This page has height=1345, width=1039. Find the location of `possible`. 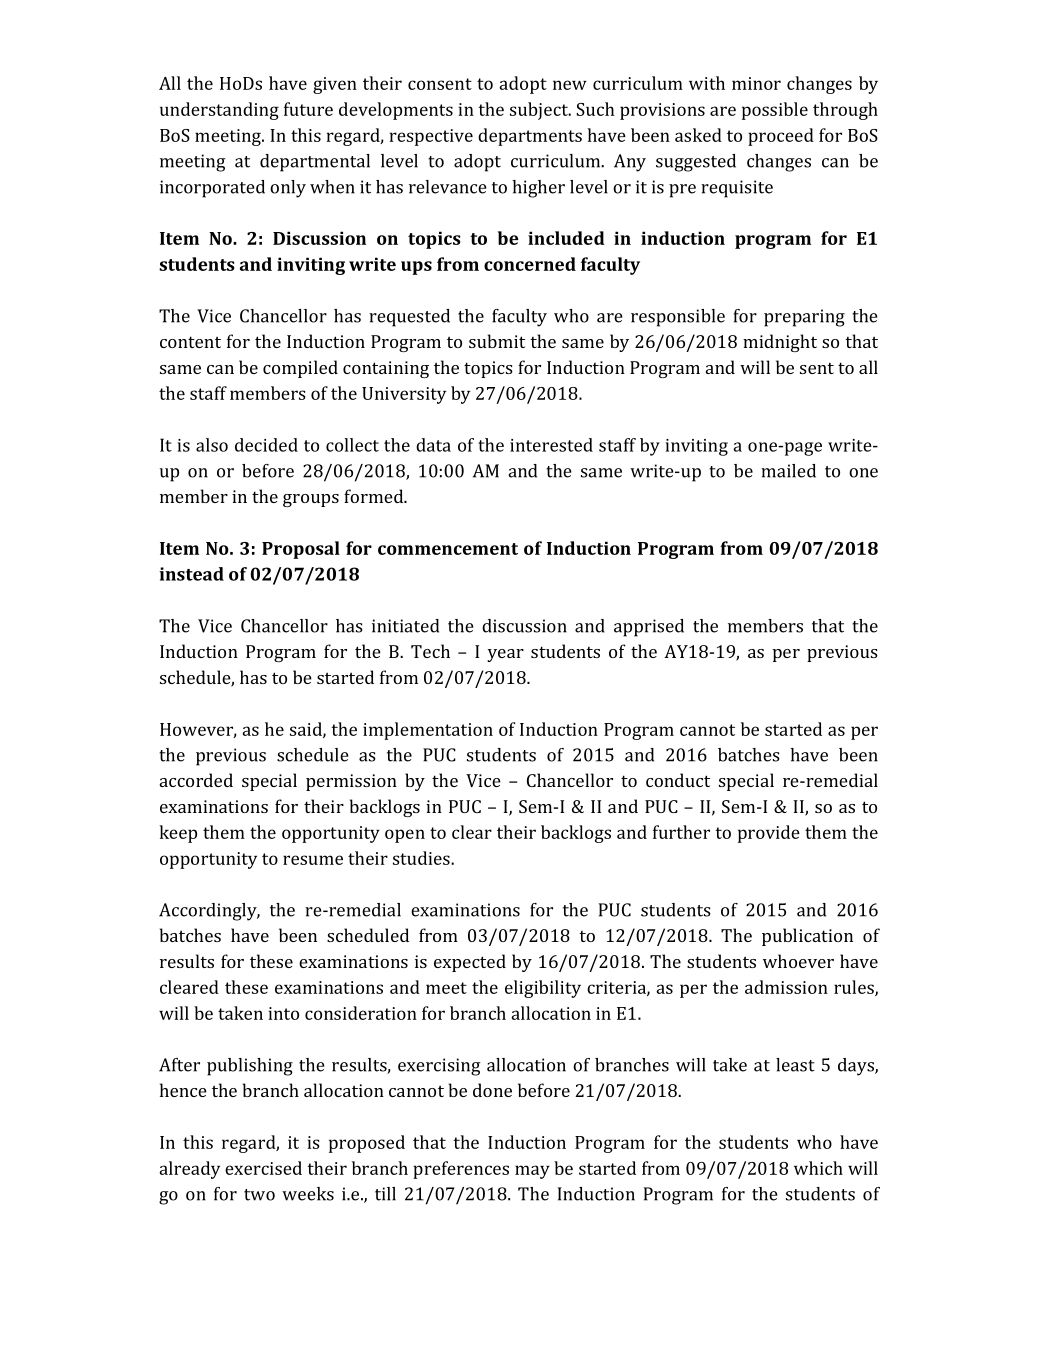

possible is located at coordinates (775, 111).
